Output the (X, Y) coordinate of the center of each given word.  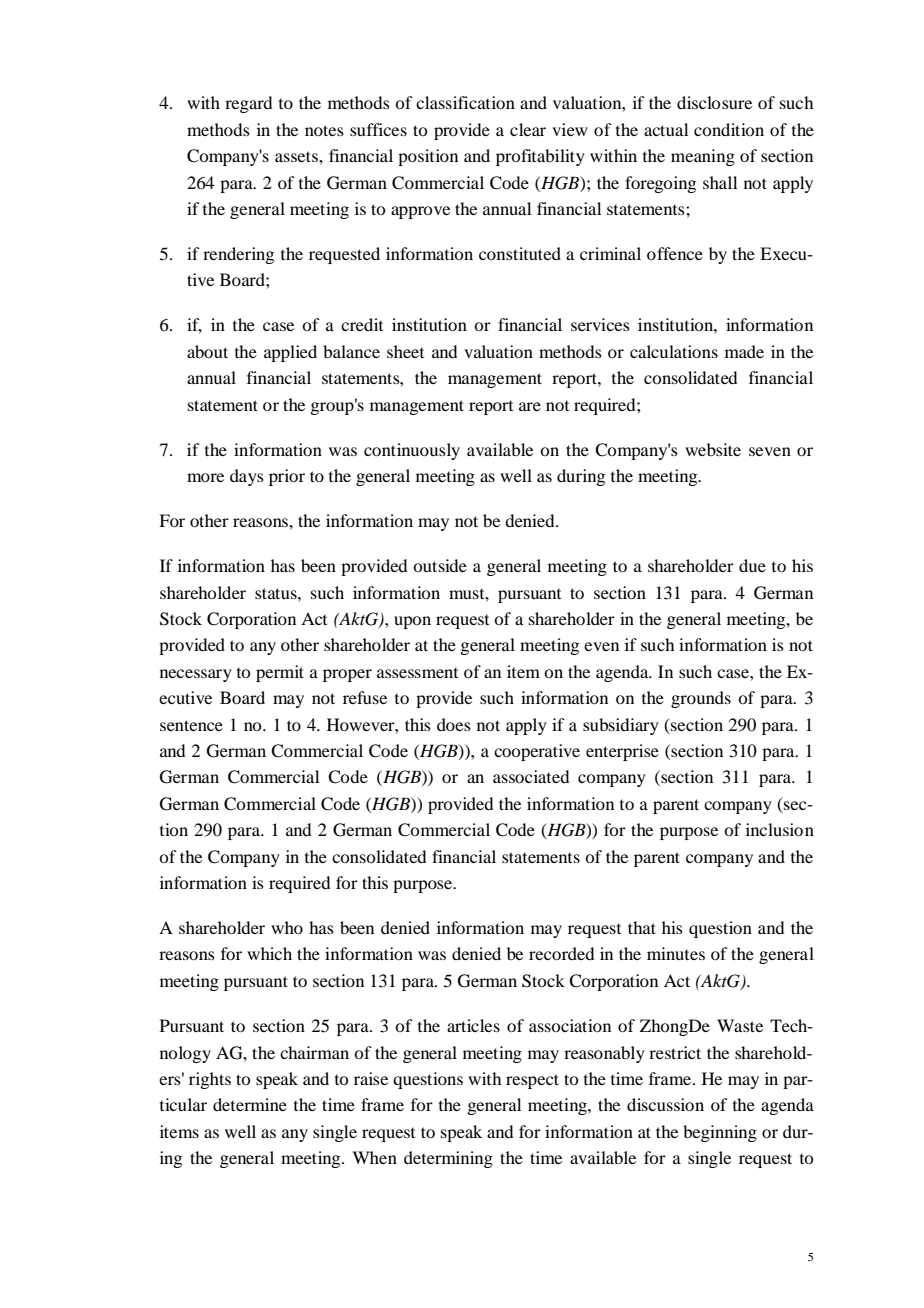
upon (412, 622)
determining (448, 1159)
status (277, 593)
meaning (703, 157)
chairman (314, 1052)
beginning (720, 1133)
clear (528, 129)
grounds (701, 699)
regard (248, 104)
